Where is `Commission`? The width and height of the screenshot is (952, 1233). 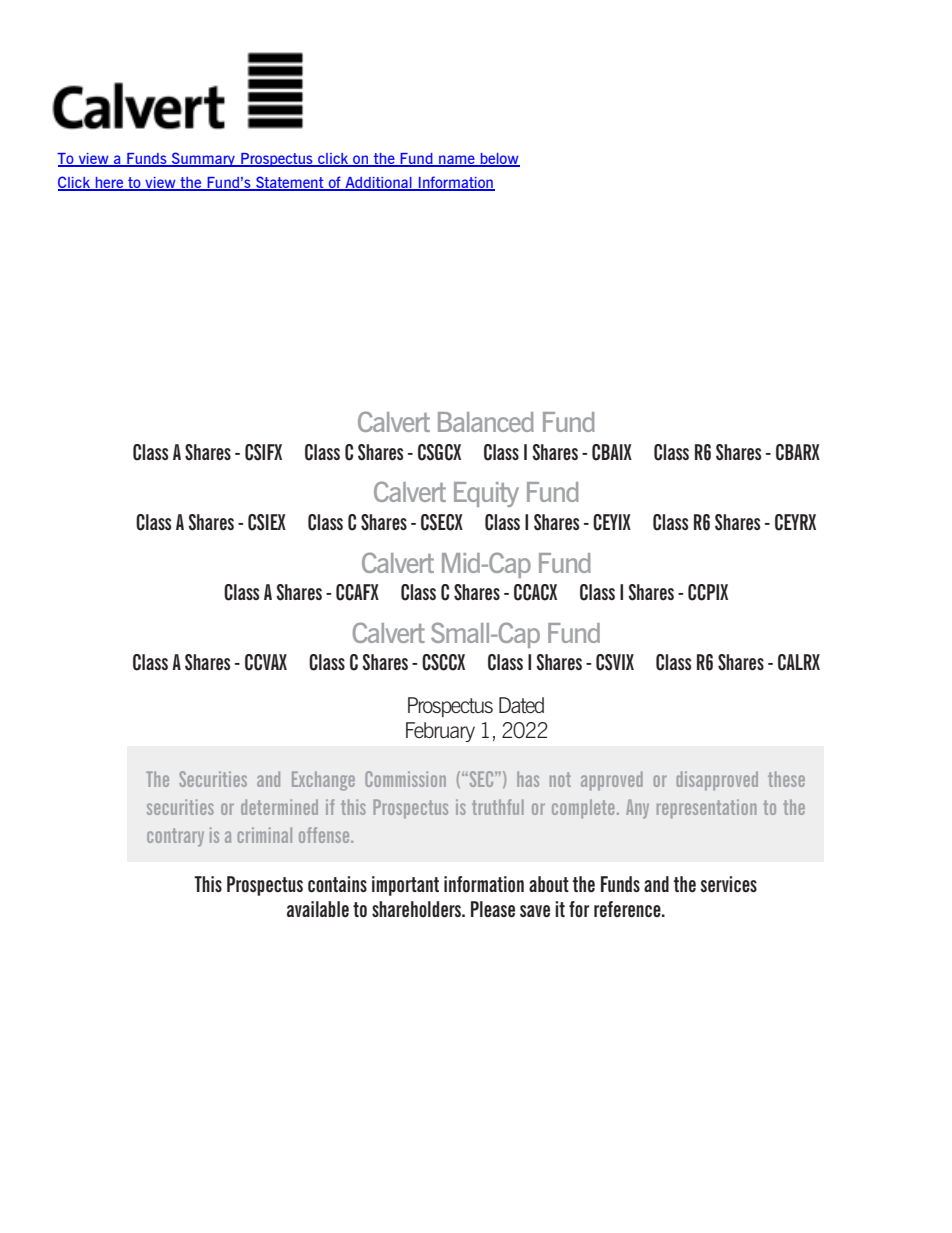 Commission is located at coordinates (405, 779).
